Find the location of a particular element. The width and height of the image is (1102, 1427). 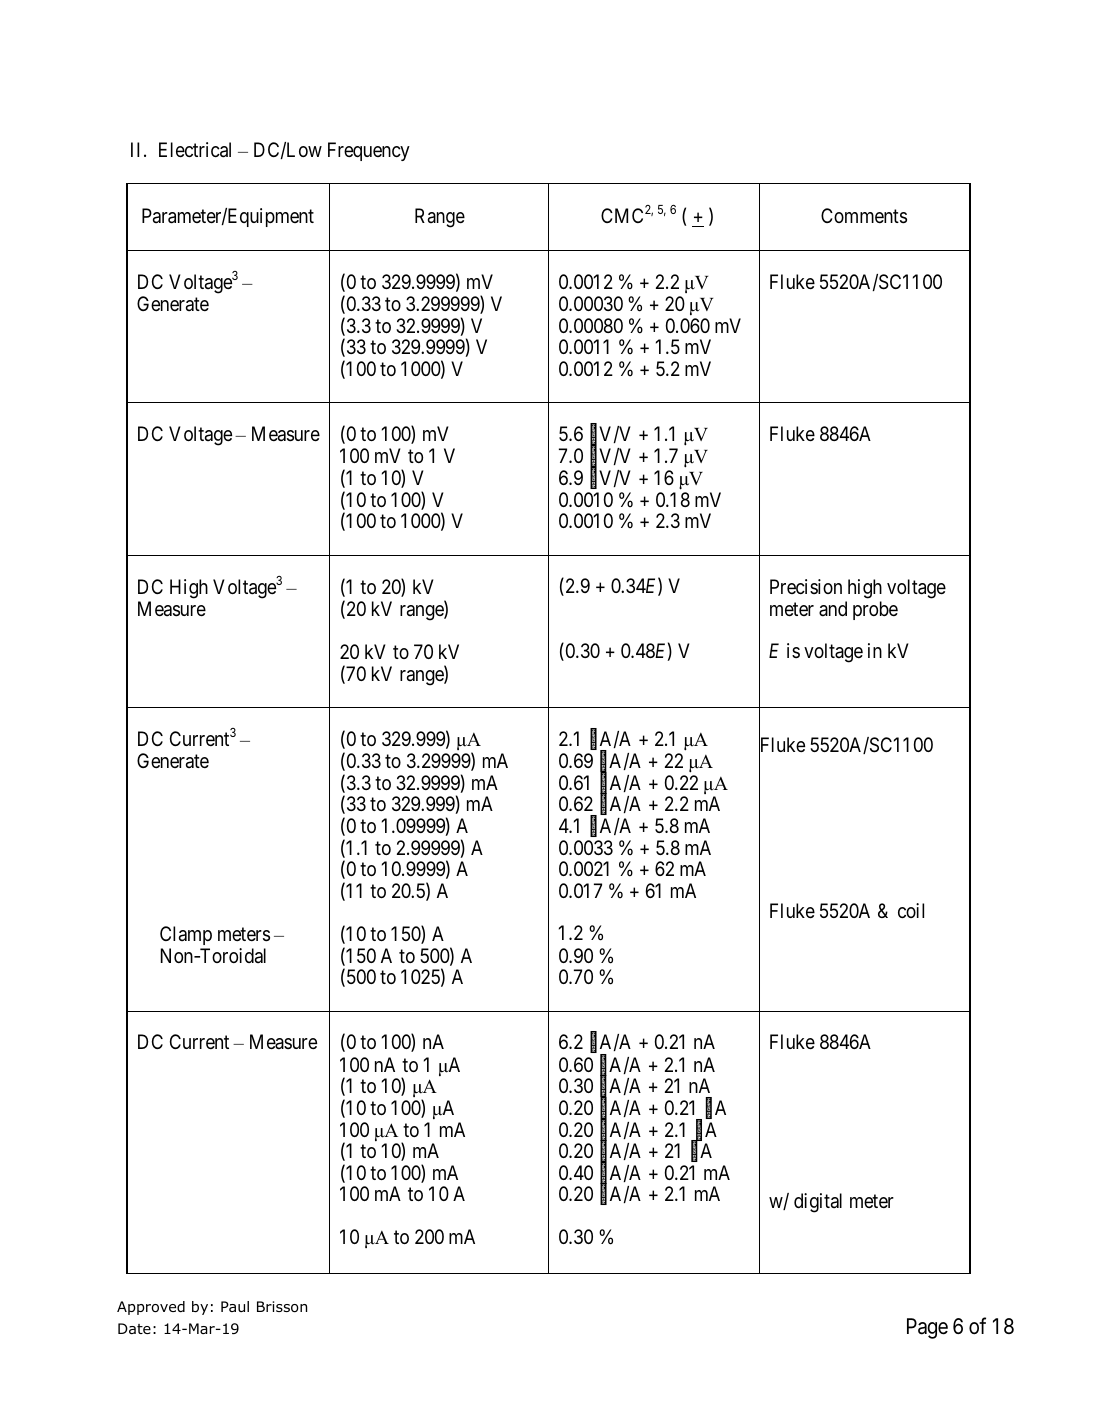

Paul is located at coordinates (235, 1306).
